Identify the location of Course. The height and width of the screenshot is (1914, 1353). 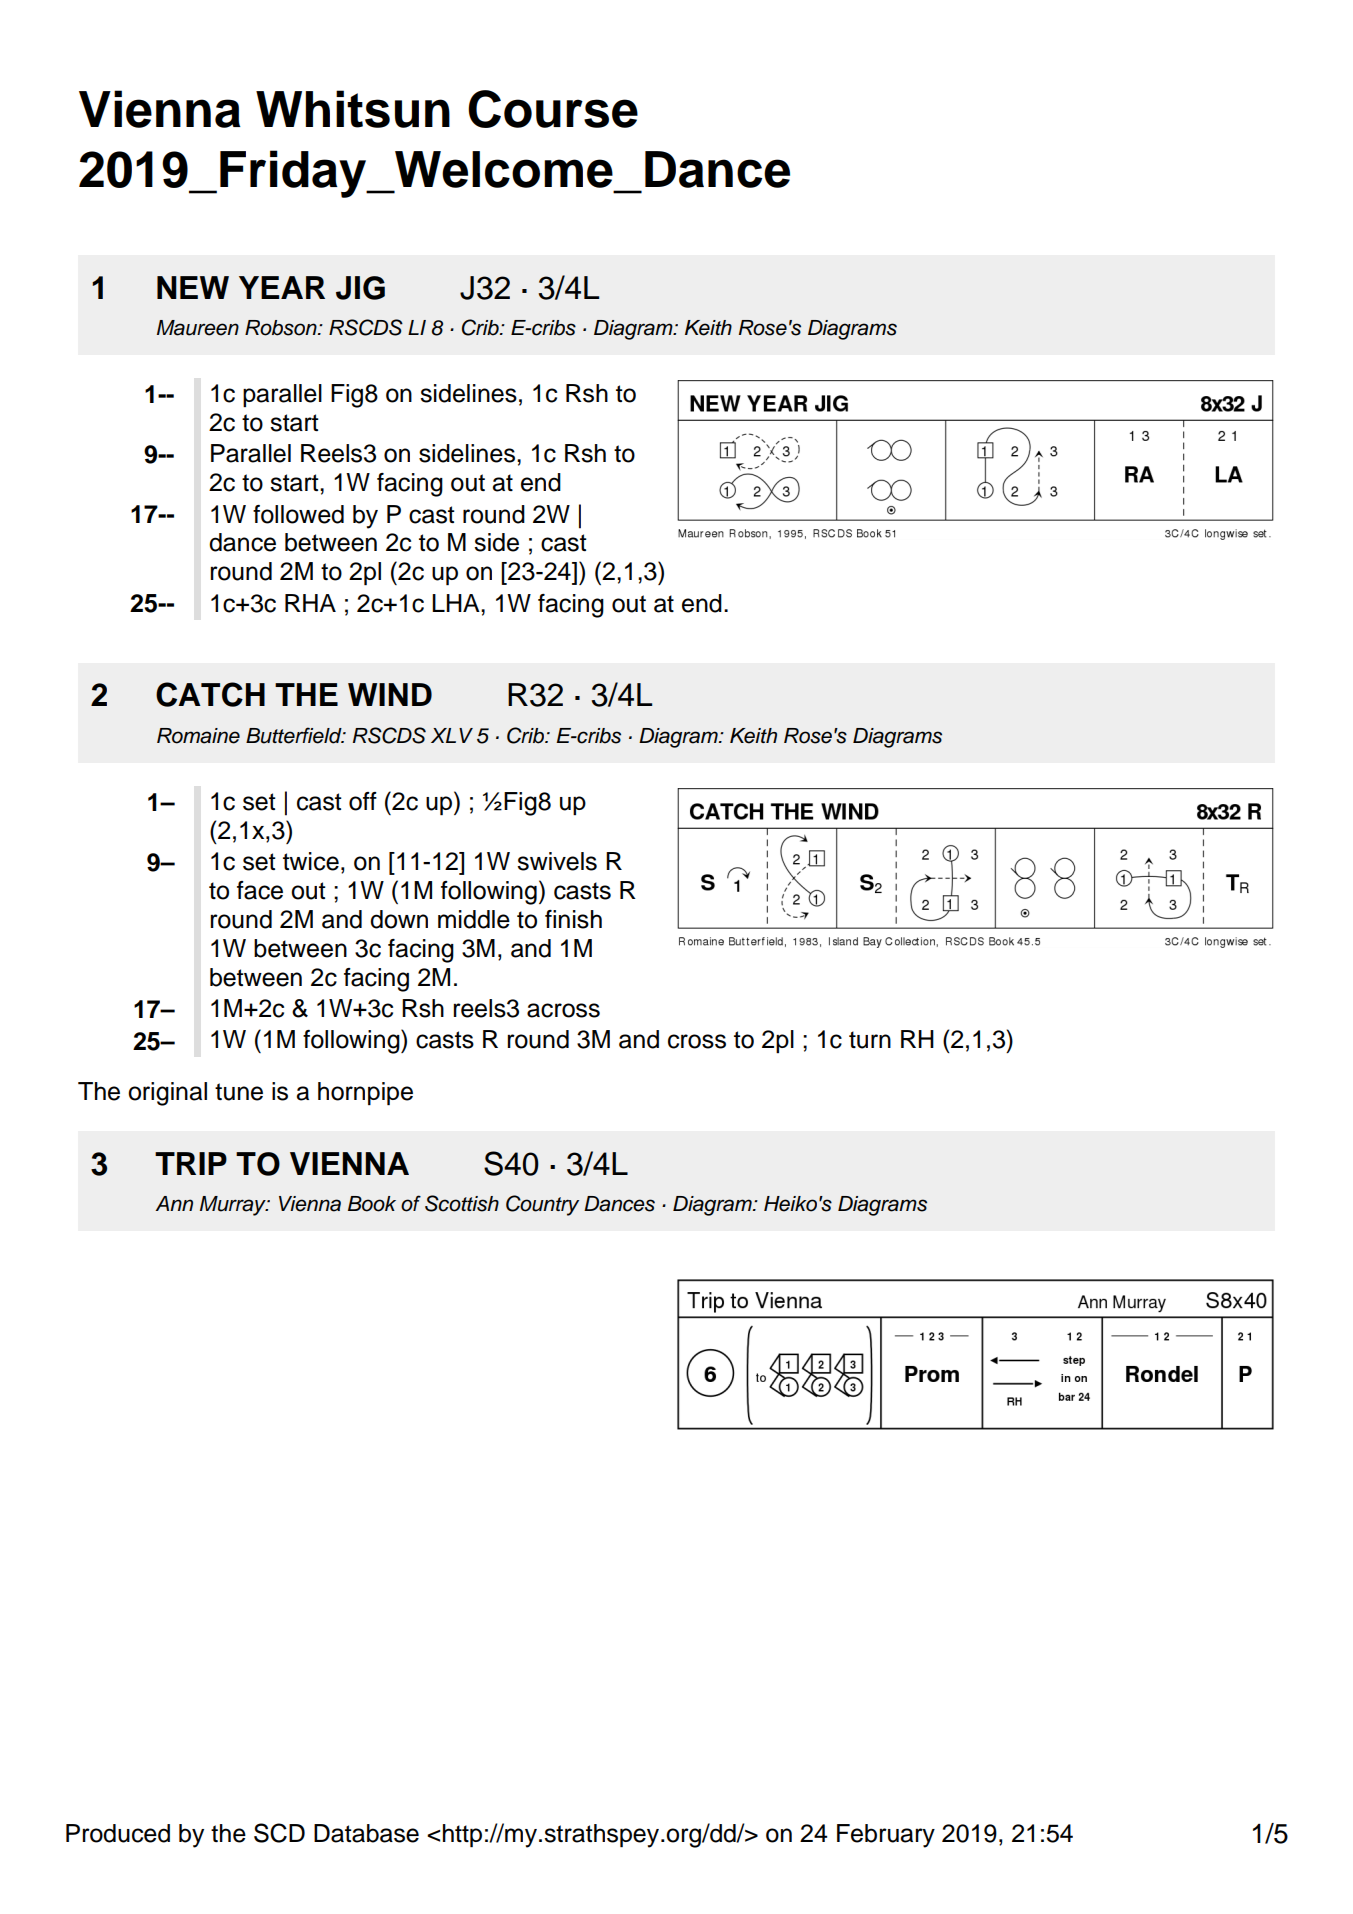
(553, 109).
